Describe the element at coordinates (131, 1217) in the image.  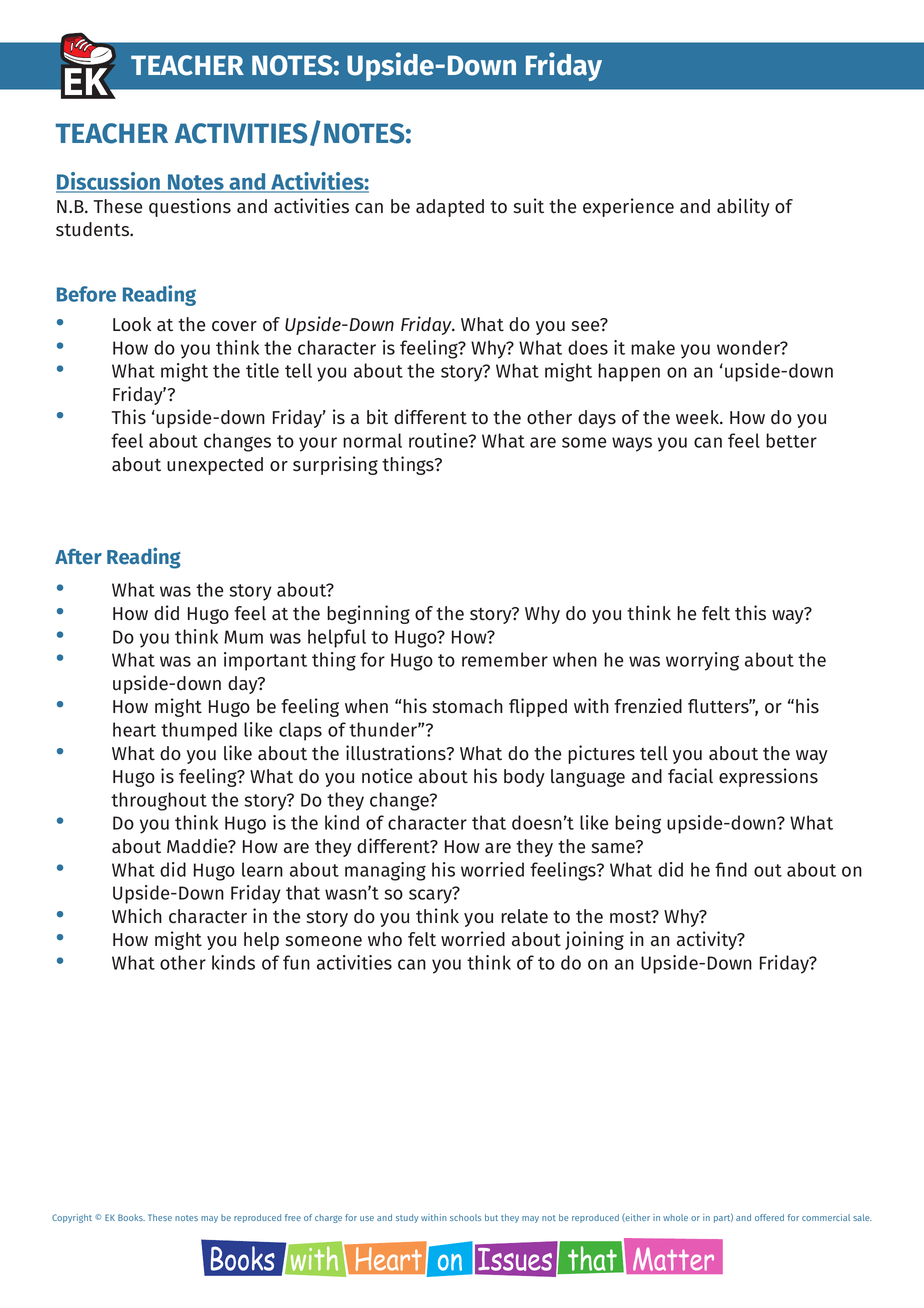
I see `Books` at that location.
